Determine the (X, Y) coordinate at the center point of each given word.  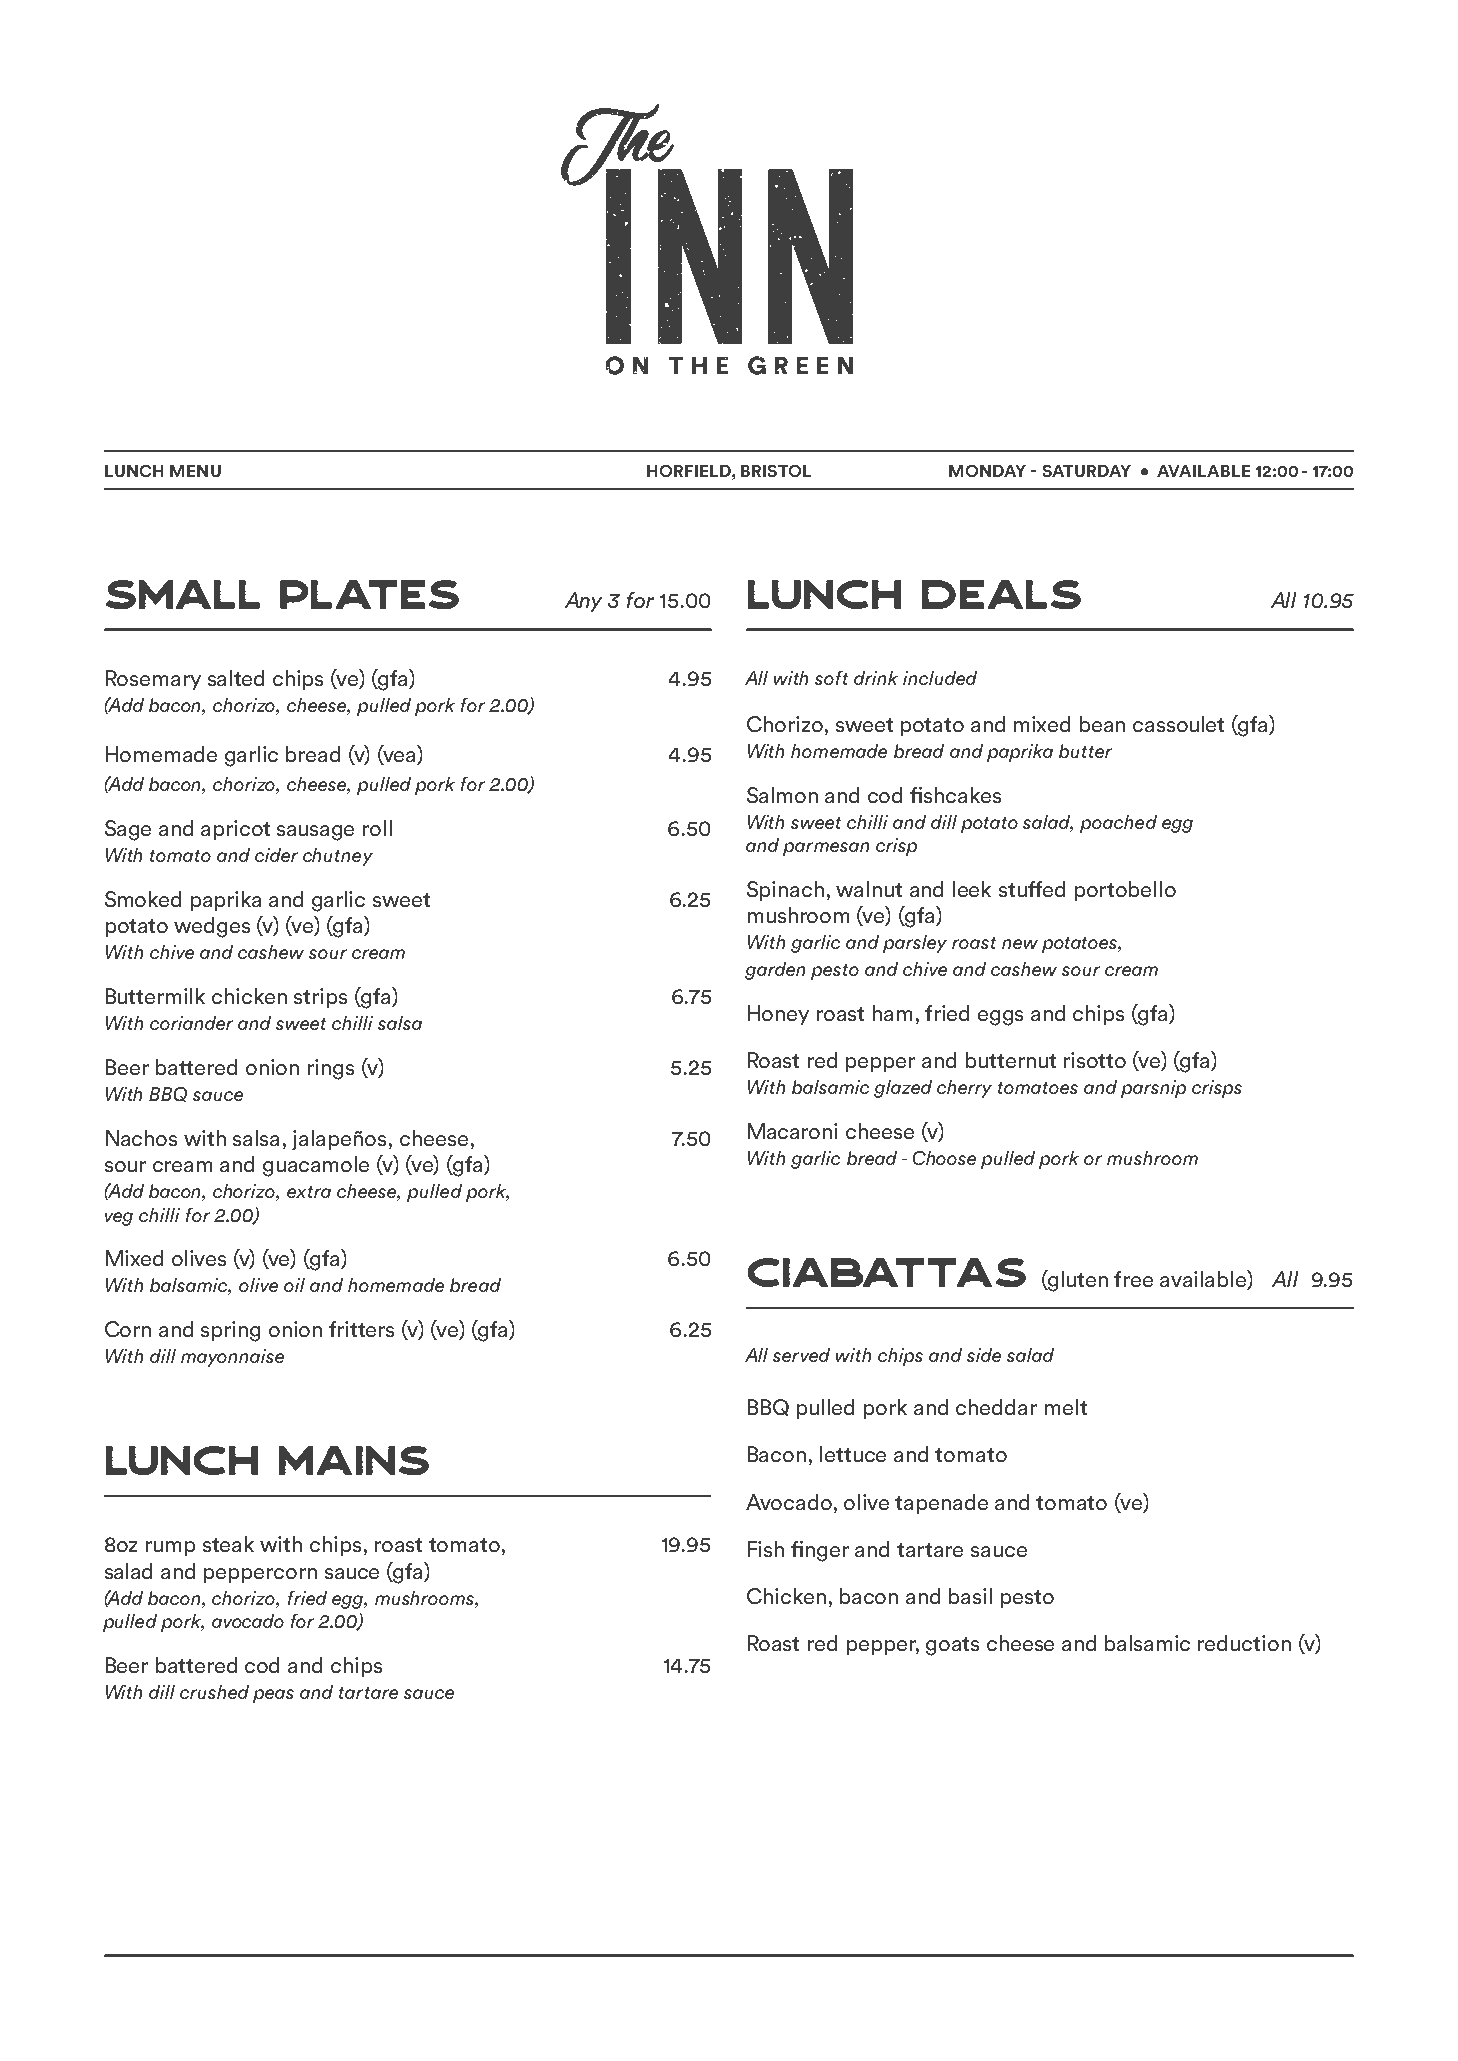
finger (820, 1551)
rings (331, 1069)
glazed (903, 1089)
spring (230, 1331)
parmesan (826, 849)
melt (1066, 1407)
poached (1118, 824)
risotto (1095, 1060)
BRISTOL (776, 471)
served (801, 1355)
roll (377, 828)
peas (273, 1696)
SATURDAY (1087, 471)
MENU (195, 471)
